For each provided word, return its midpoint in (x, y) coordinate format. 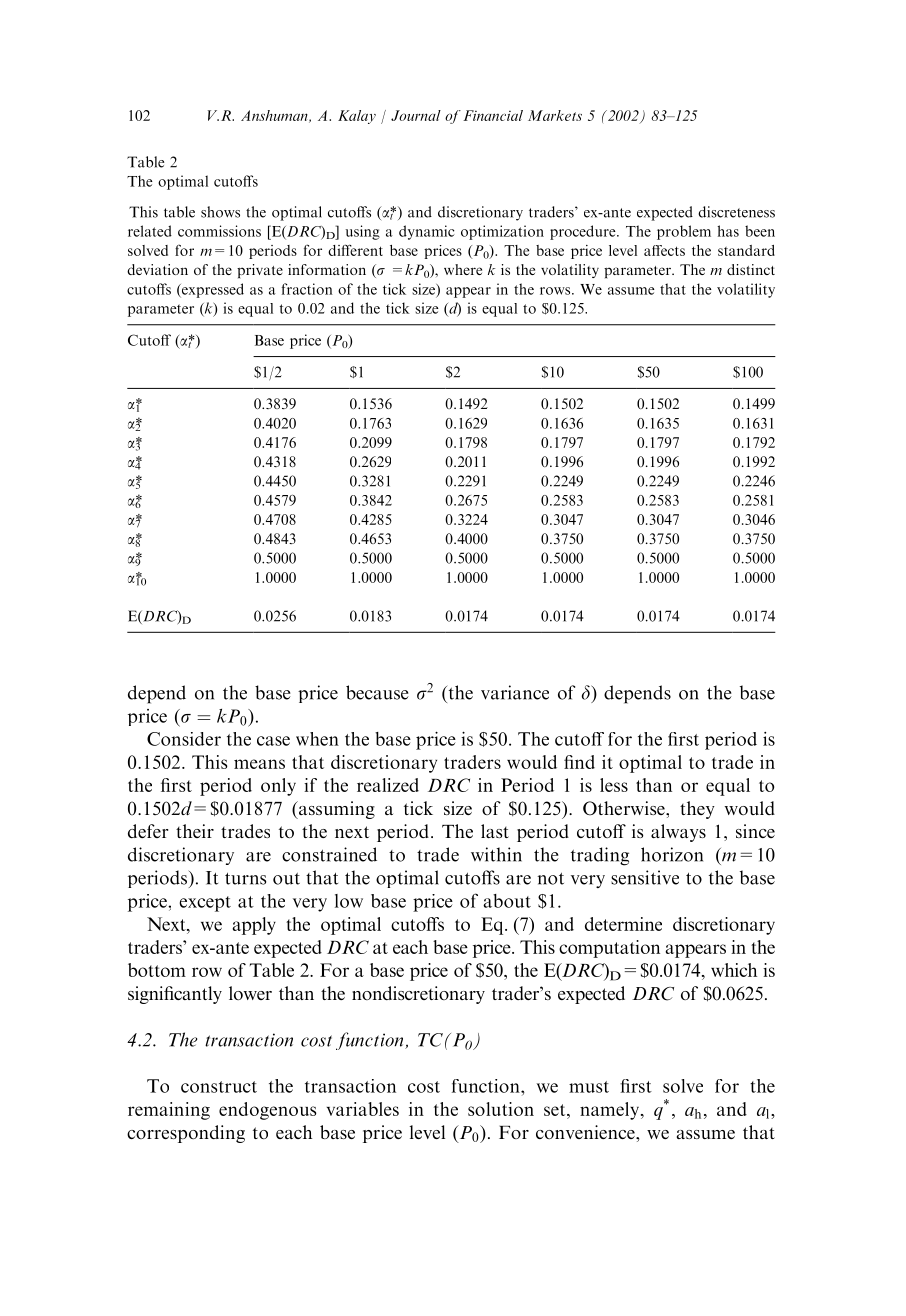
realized (388, 785)
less (614, 785)
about (507, 901)
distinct (751, 269)
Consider (184, 739)
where (463, 269)
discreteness (736, 212)
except (205, 904)
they (697, 810)
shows (220, 212)
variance (515, 692)
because (377, 692)
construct (219, 1087)
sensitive (645, 877)
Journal (416, 115)
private (260, 271)
